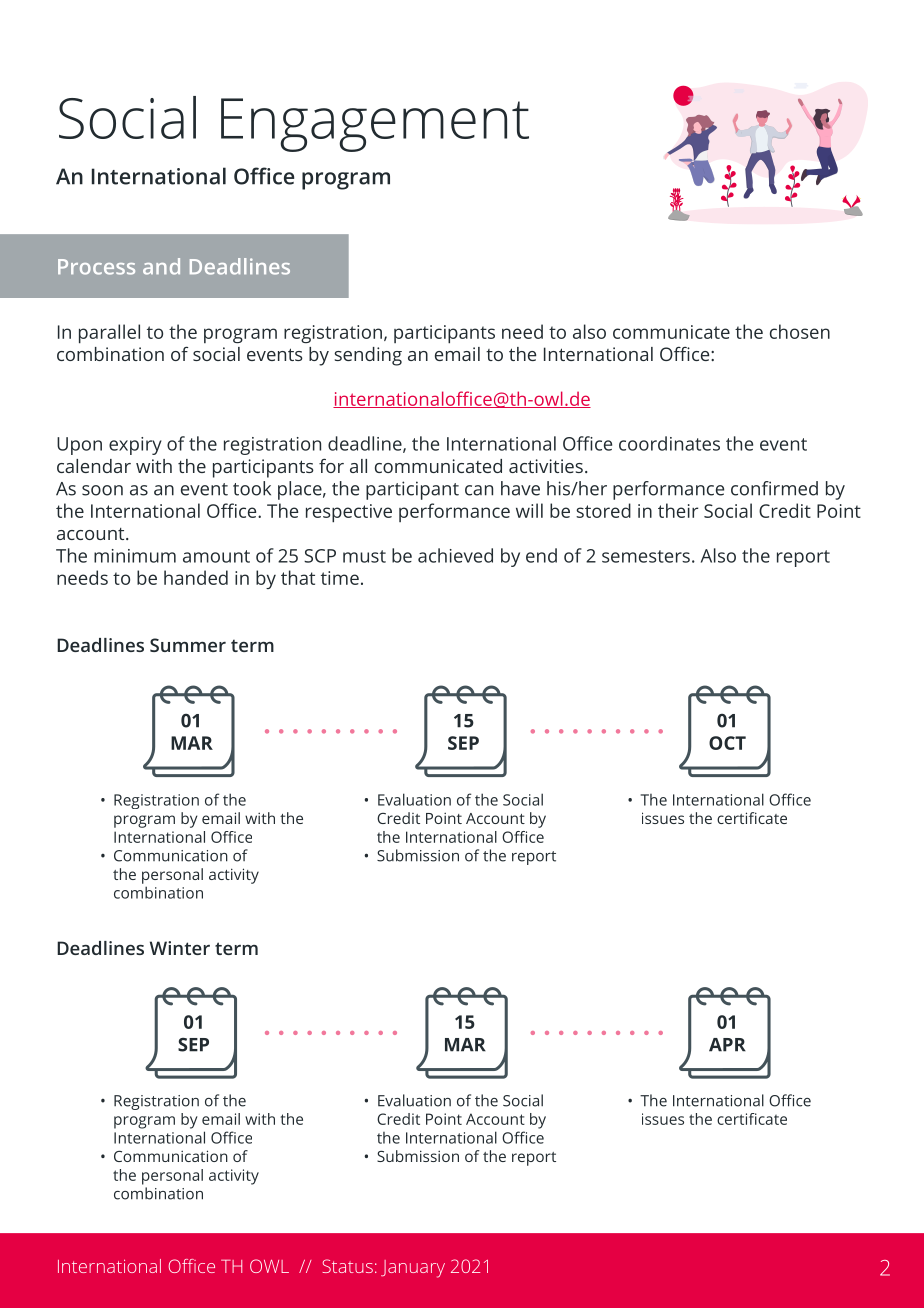 The height and width of the page is (1308, 924). I want to click on Status, so click(347, 1266).
